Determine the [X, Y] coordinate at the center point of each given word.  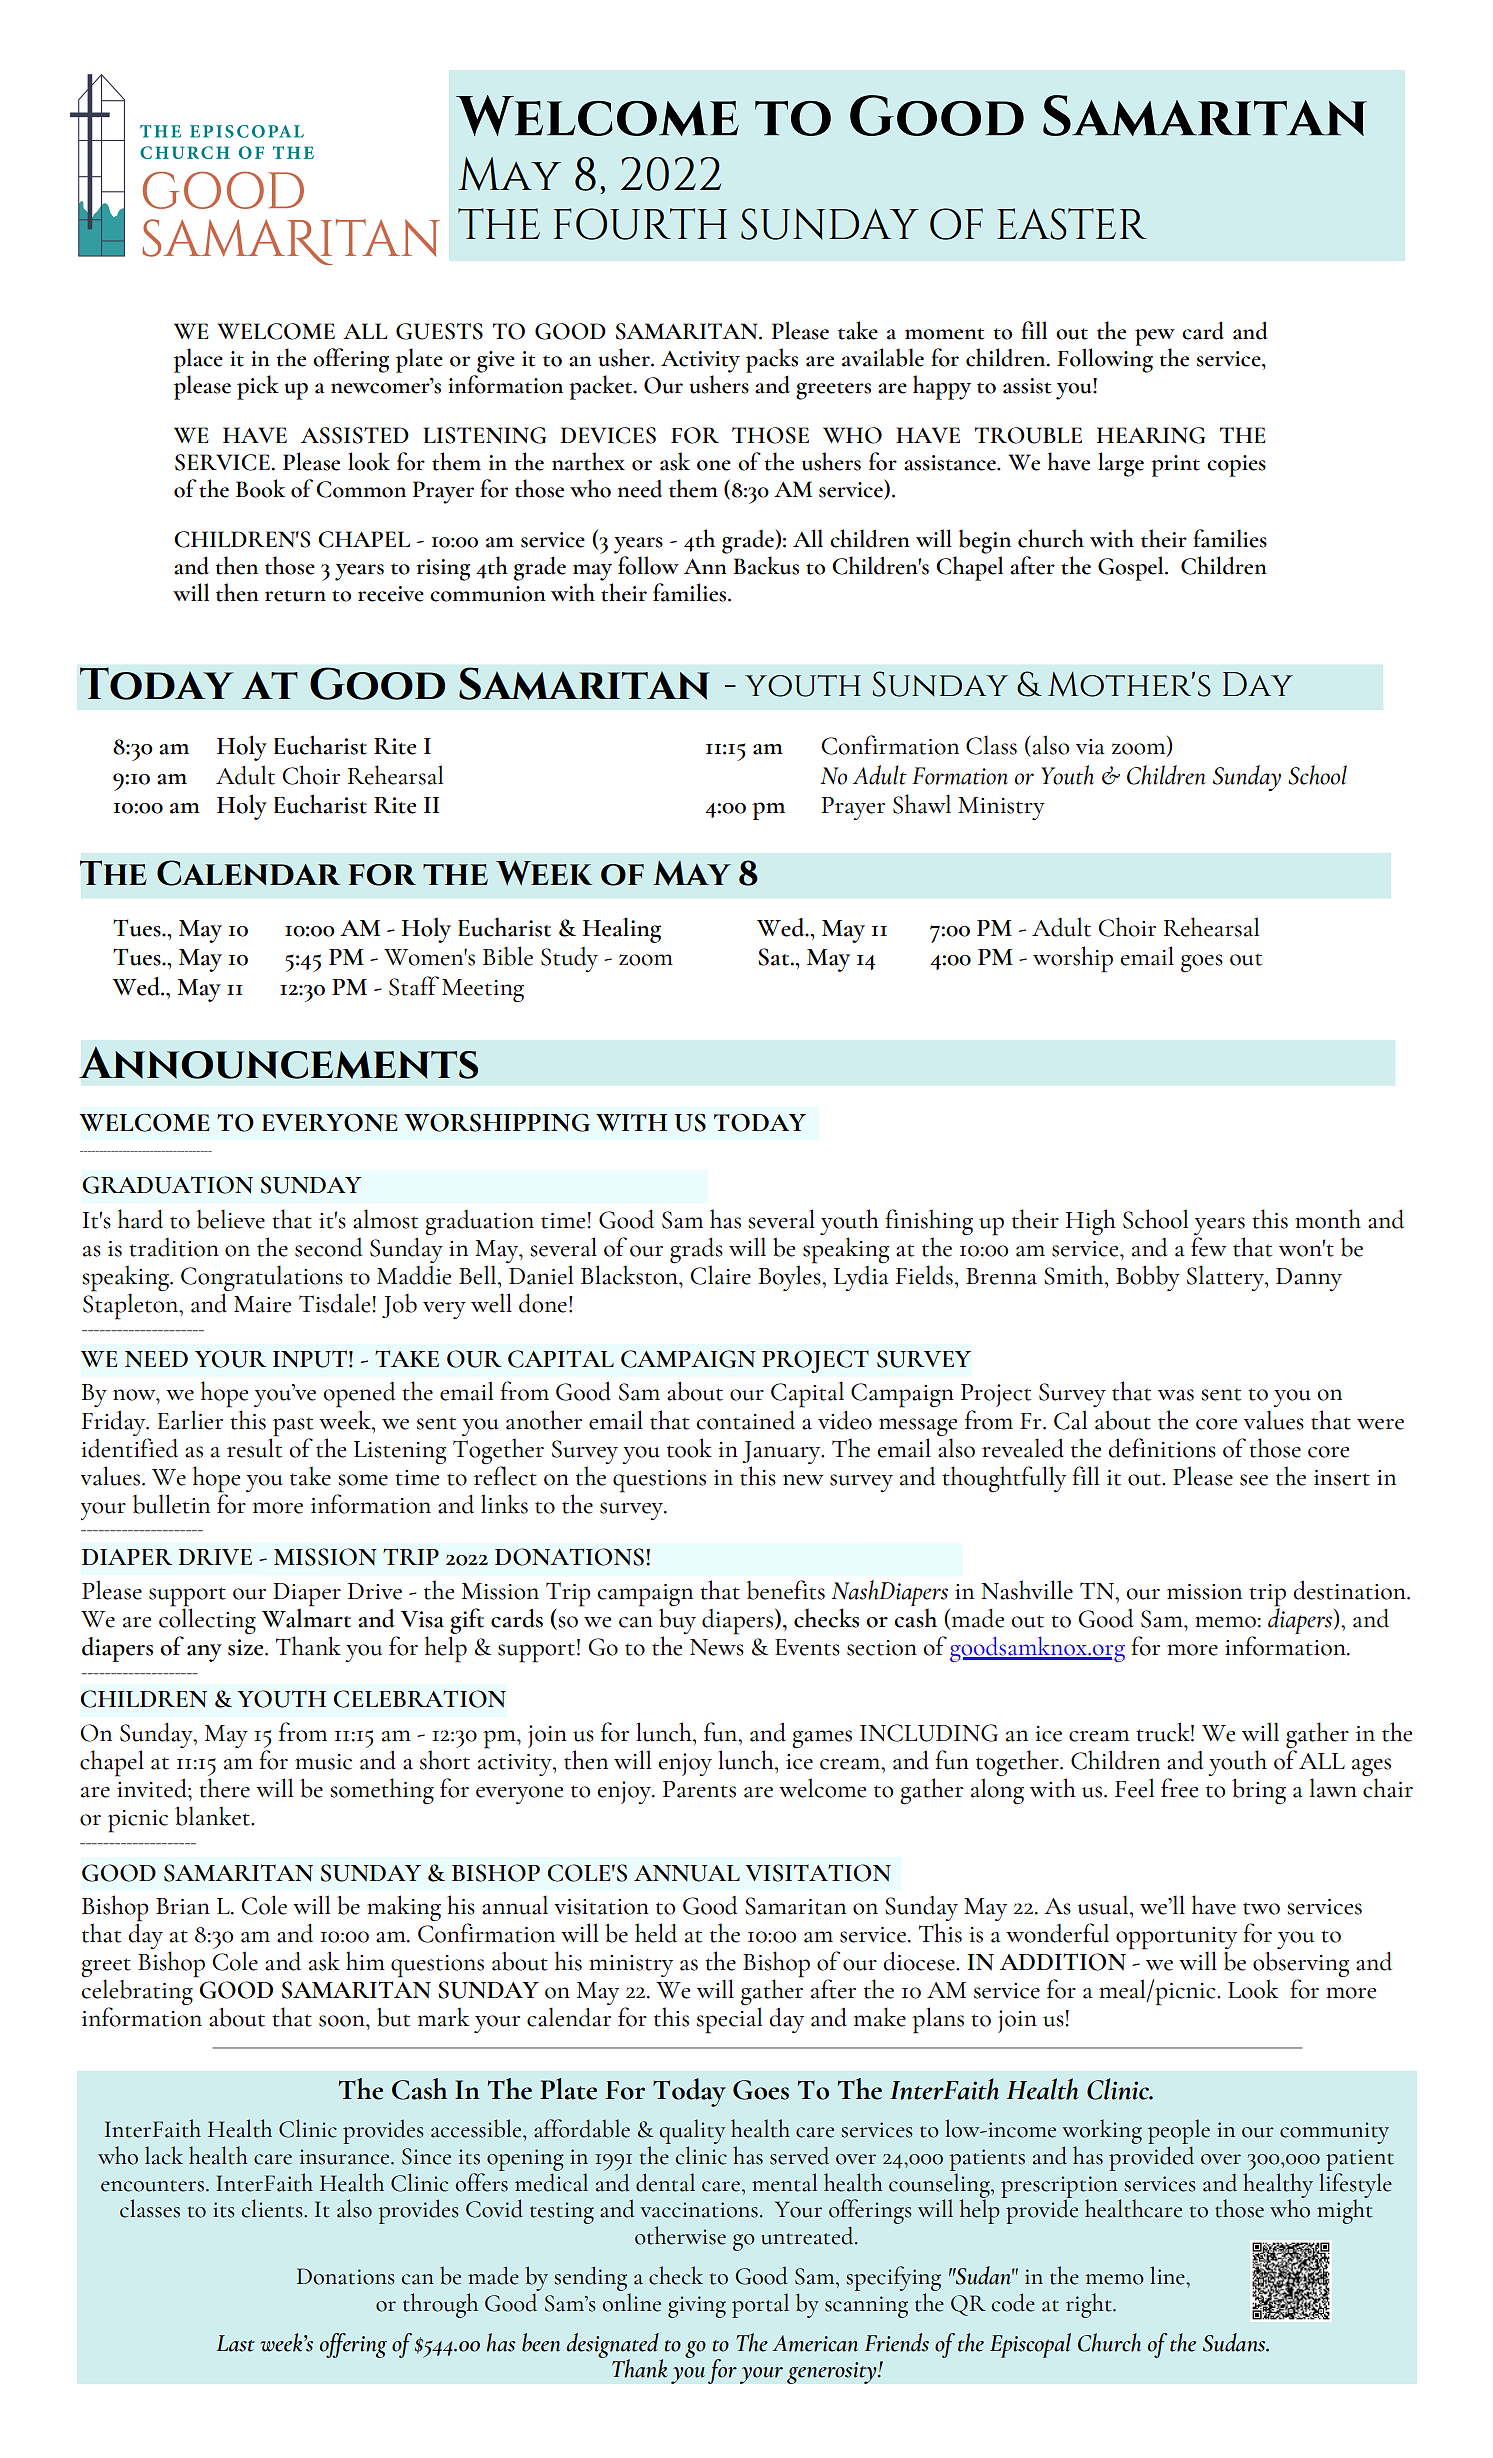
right [1090, 2305]
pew [1155, 337]
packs [772, 360]
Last [236, 2343]
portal [760, 2305]
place [198, 360]
